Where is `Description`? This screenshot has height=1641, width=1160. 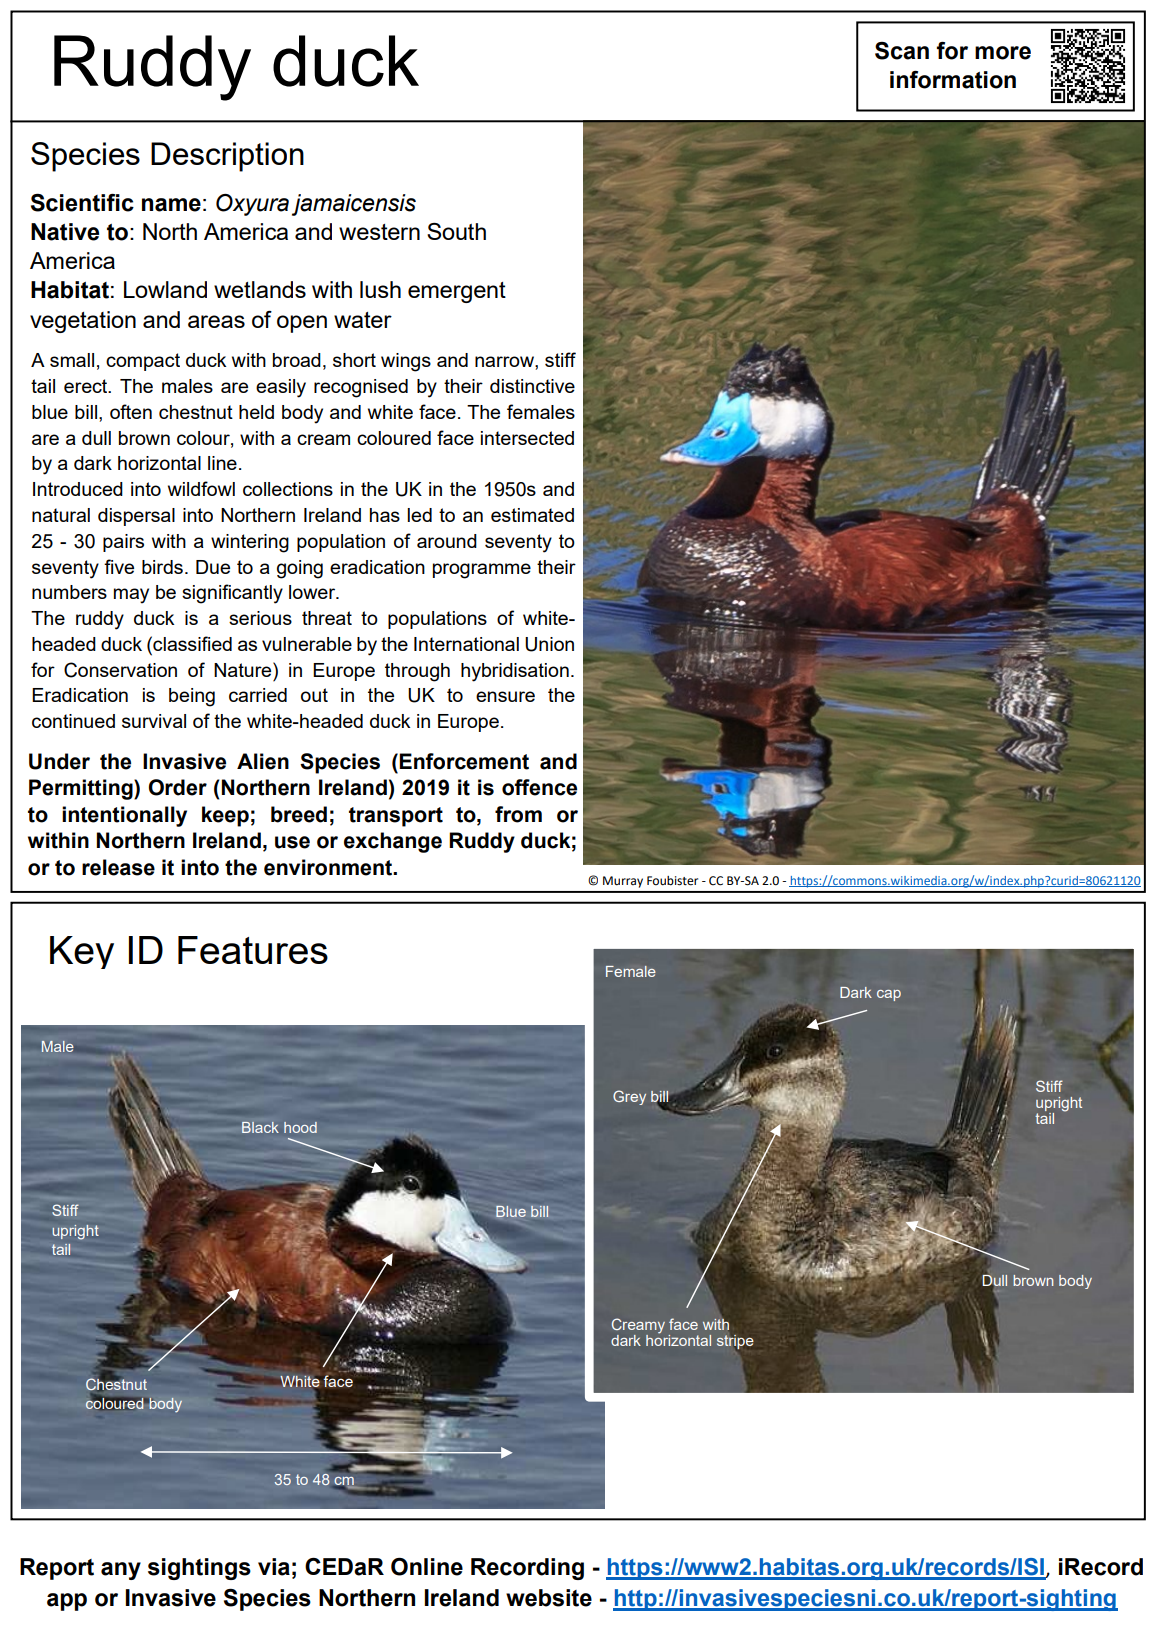
Description is located at coordinates (227, 157).
